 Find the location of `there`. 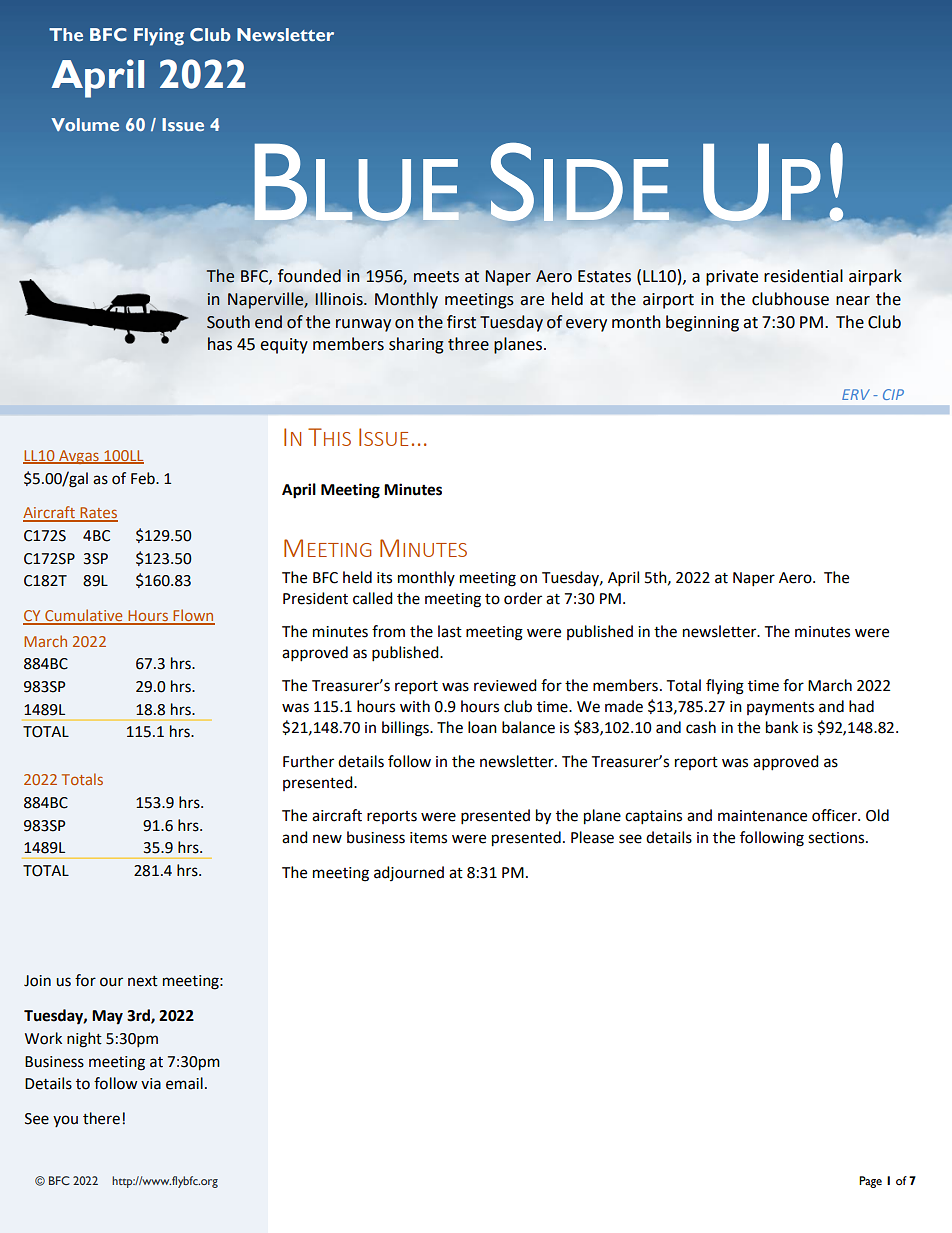

there is located at coordinates (101, 1118).
